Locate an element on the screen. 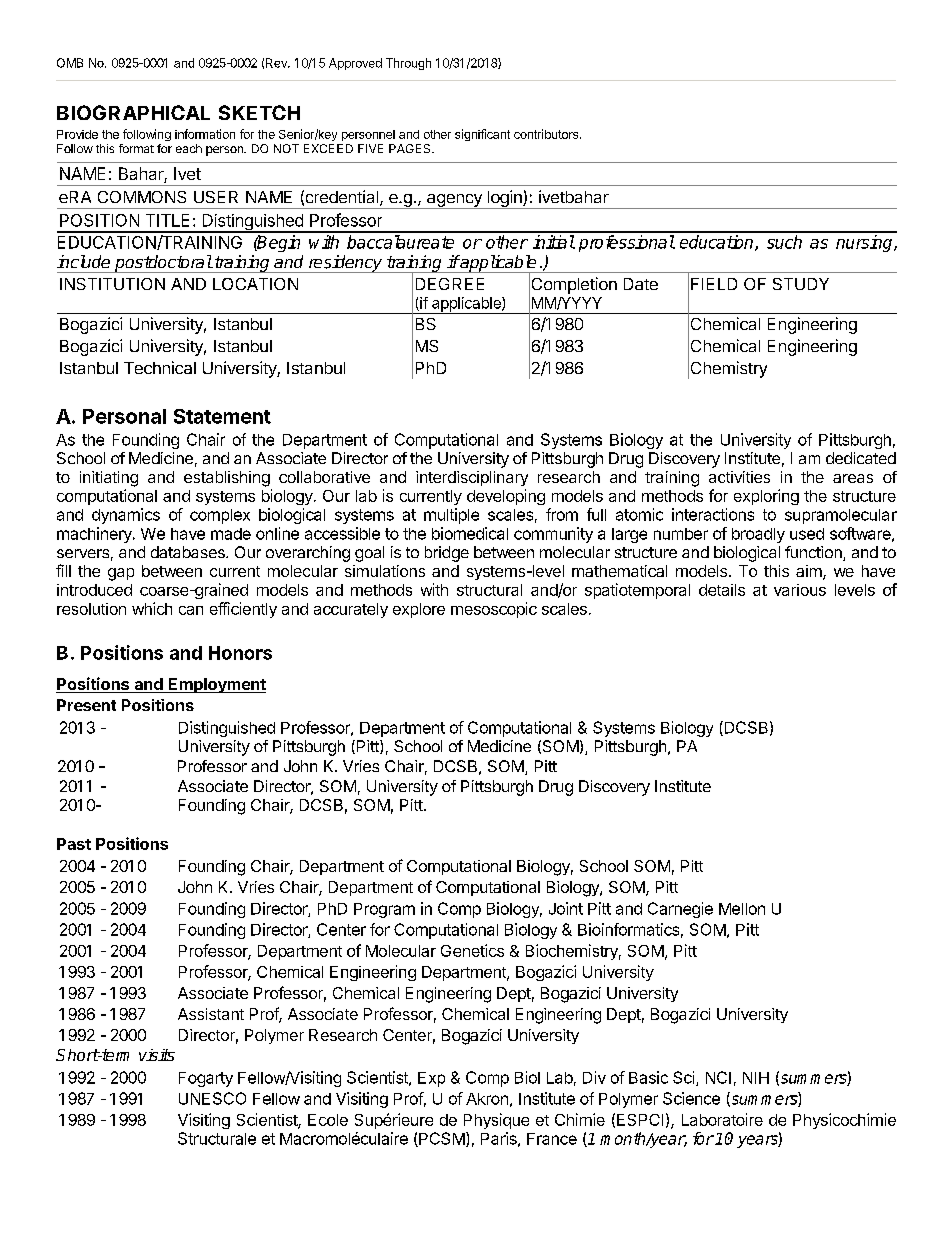 This screenshot has height=1233, width=952. such is located at coordinates (784, 242).
